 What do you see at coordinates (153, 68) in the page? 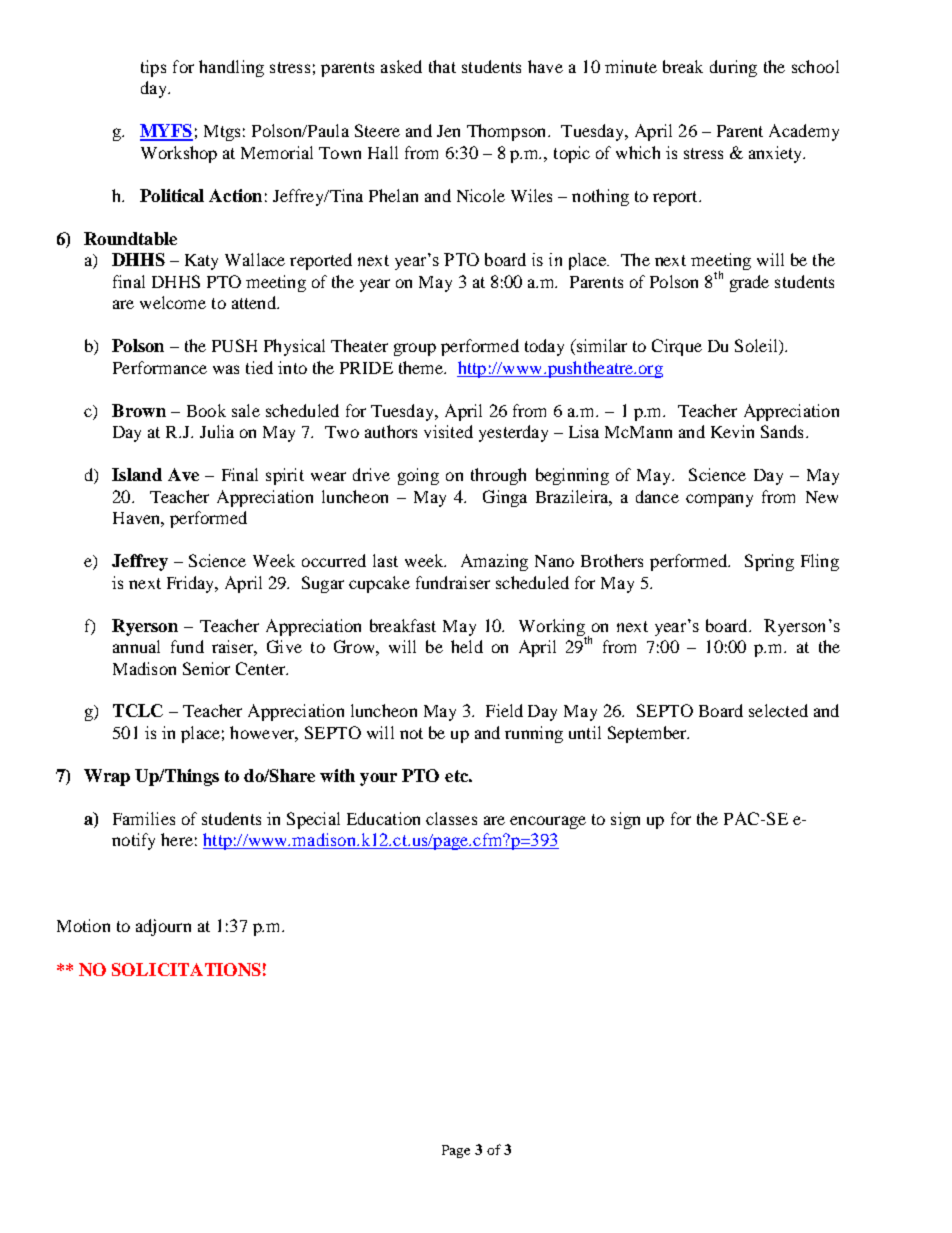
I see `tips` at bounding box center [153, 68].
